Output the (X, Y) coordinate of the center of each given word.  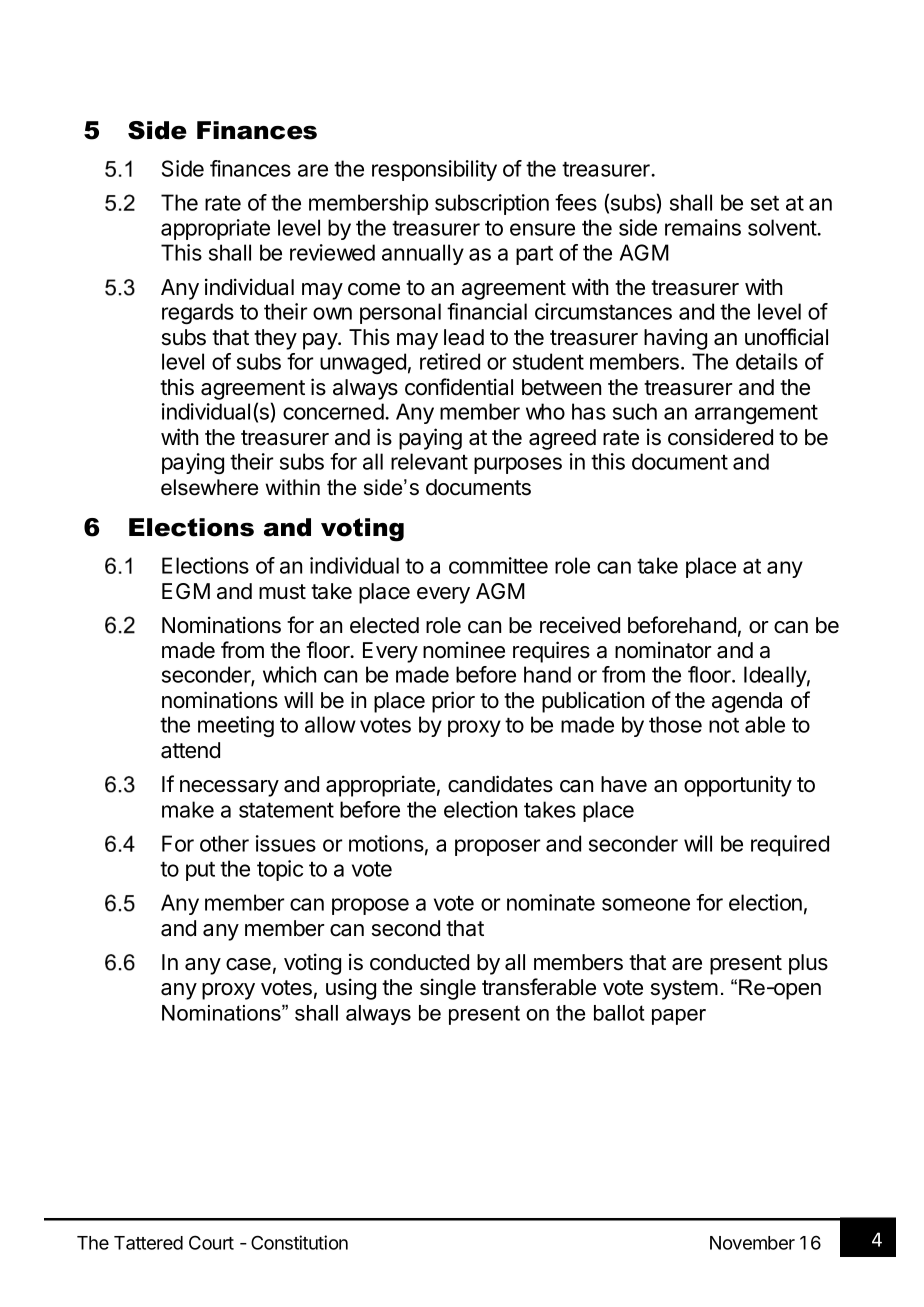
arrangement (756, 414)
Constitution (299, 1242)
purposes (518, 465)
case (248, 964)
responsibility (434, 170)
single (448, 989)
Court (211, 1242)
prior (453, 702)
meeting (236, 726)
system (684, 990)
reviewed (332, 252)
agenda (747, 702)
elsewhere (209, 487)
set (765, 203)
